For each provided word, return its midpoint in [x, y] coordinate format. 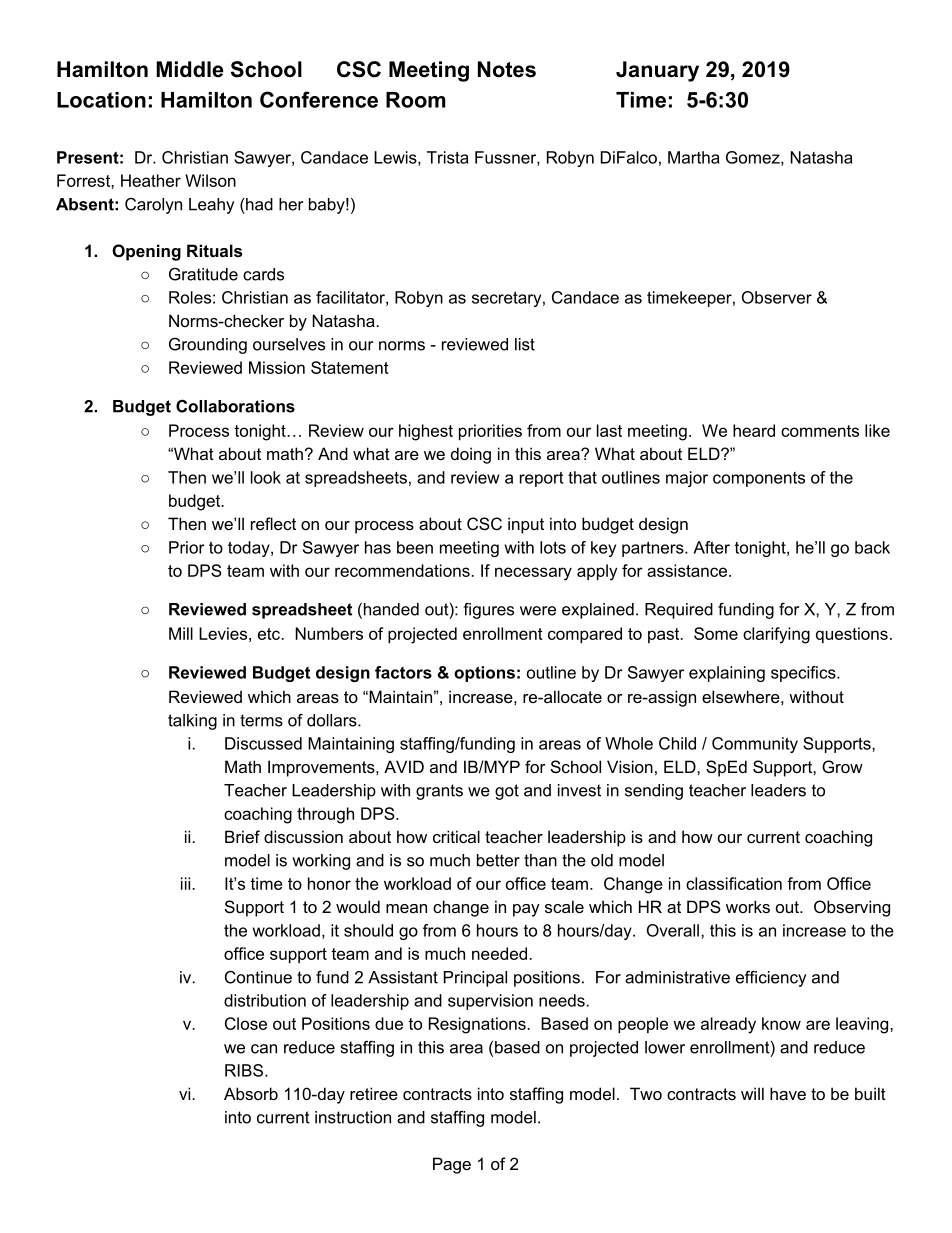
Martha [694, 157]
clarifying [776, 635]
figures [488, 611]
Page [452, 1165]
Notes [507, 69]
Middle [190, 69]
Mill [181, 633]
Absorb [251, 1093]
